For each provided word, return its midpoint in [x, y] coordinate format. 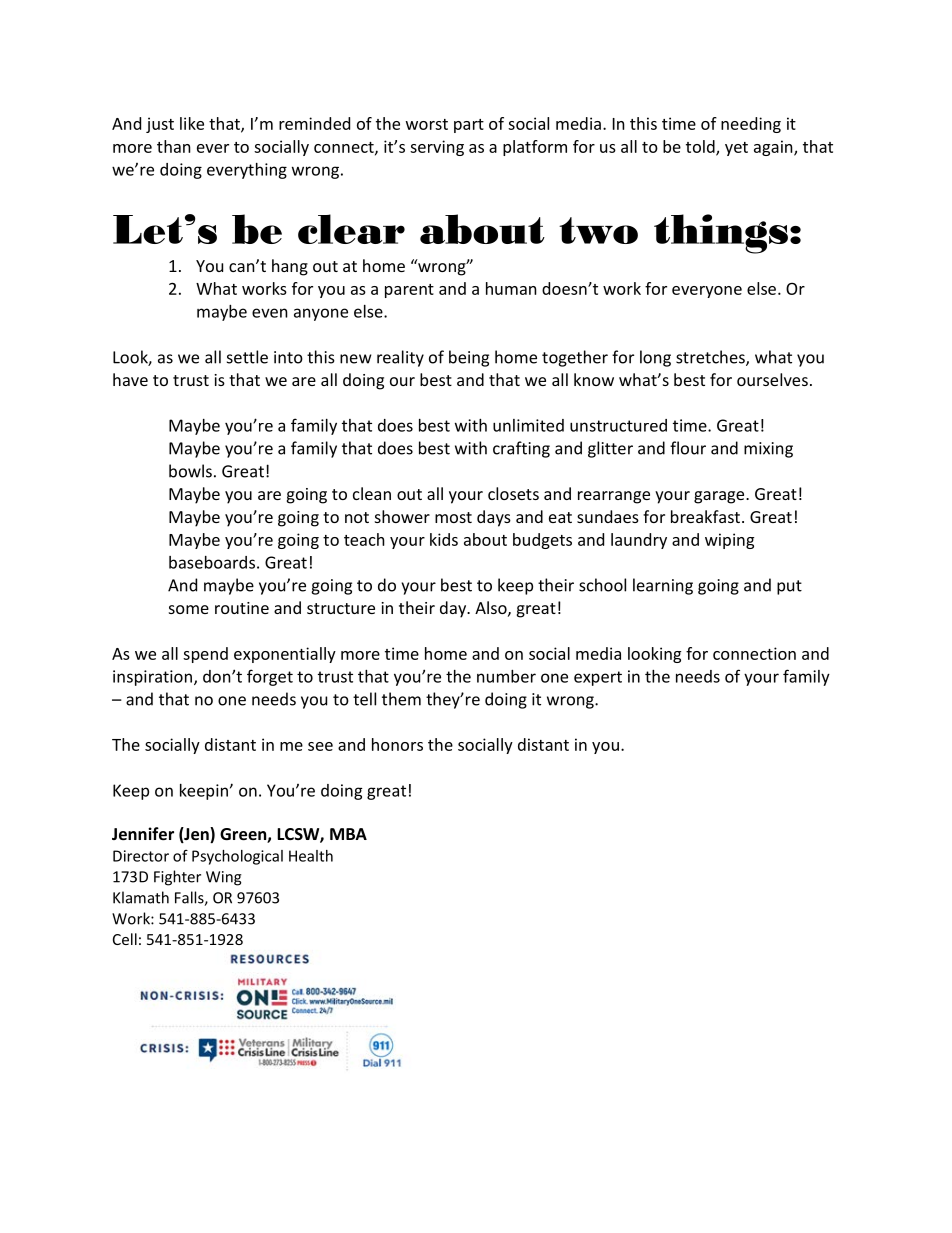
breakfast [705, 516]
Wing [224, 878]
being [469, 358]
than [174, 146]
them [401, 699]
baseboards [212, 562]
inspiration [152, 678]
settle [247, 357]
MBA [348, 834]
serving [437, 148]
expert [598, 678]
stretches [711, 358]
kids [444, 539]
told [701, 147]
